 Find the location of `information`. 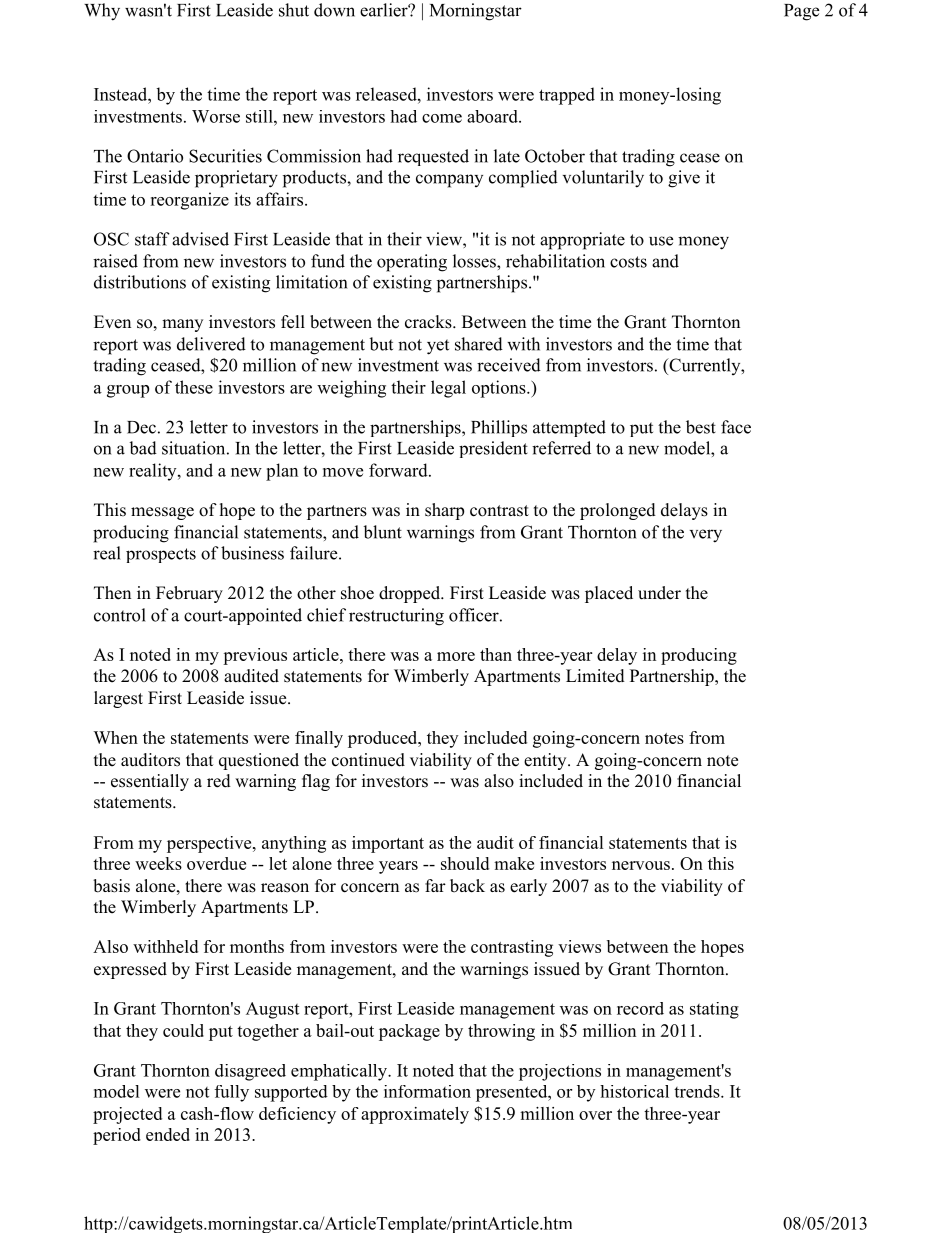

information is located at coordinates (427, 1091).
